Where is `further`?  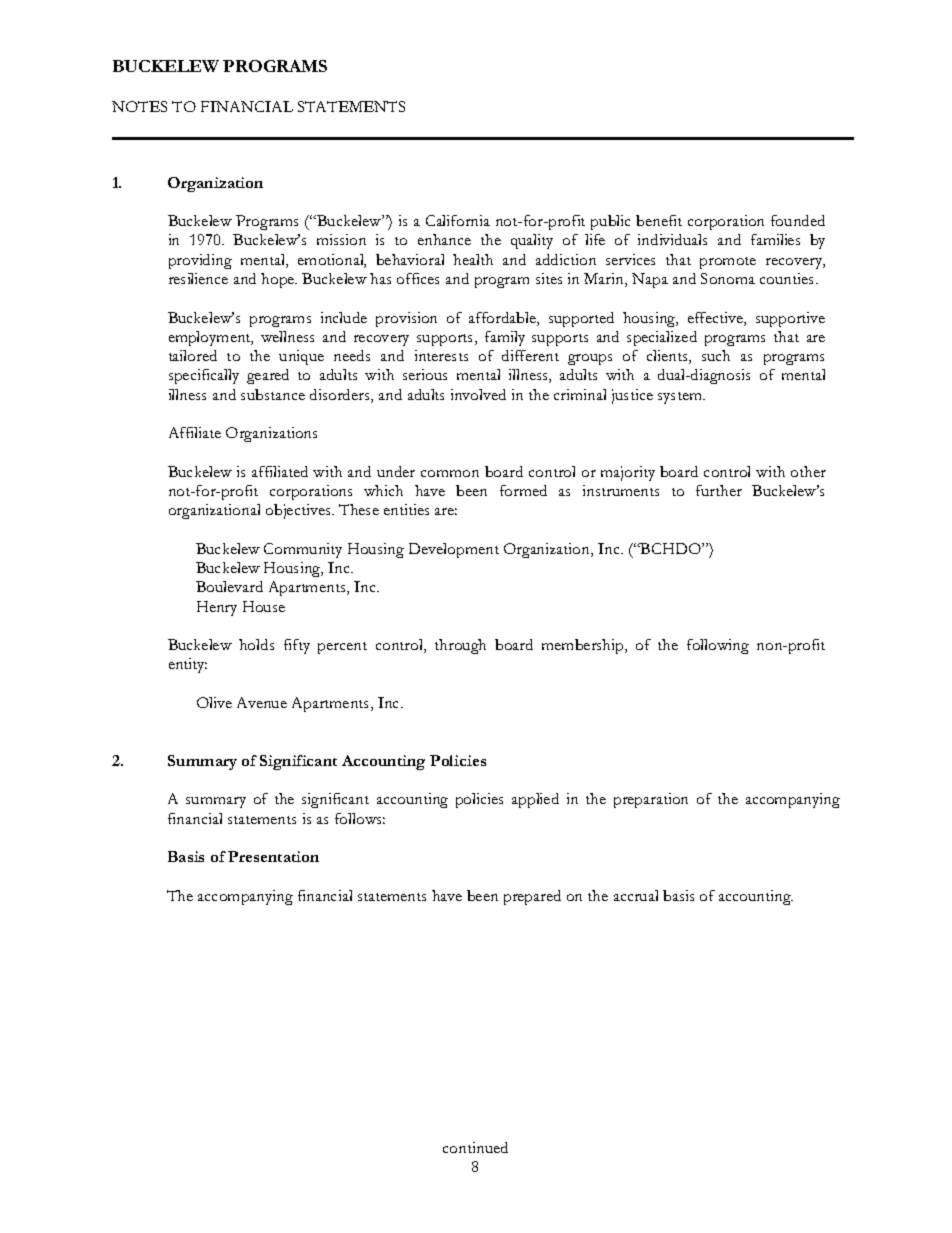 further is located at coordinates (719, 490).
